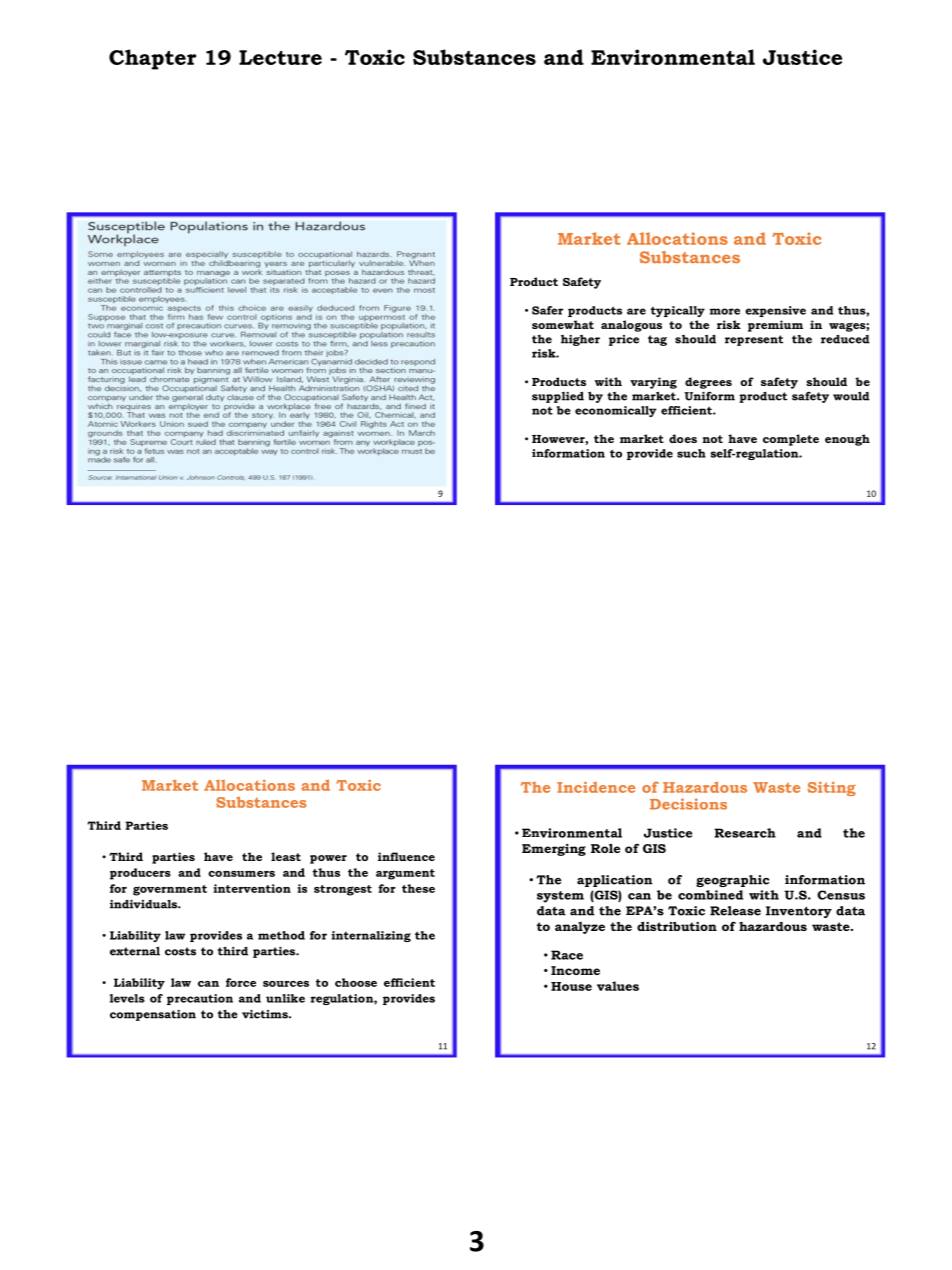 The width and height of the screenshot is (952, 1270). What do you see at coordinates (280, 57) in the screenshot?
I see `Lecture` at bounding box center [280, 57].
